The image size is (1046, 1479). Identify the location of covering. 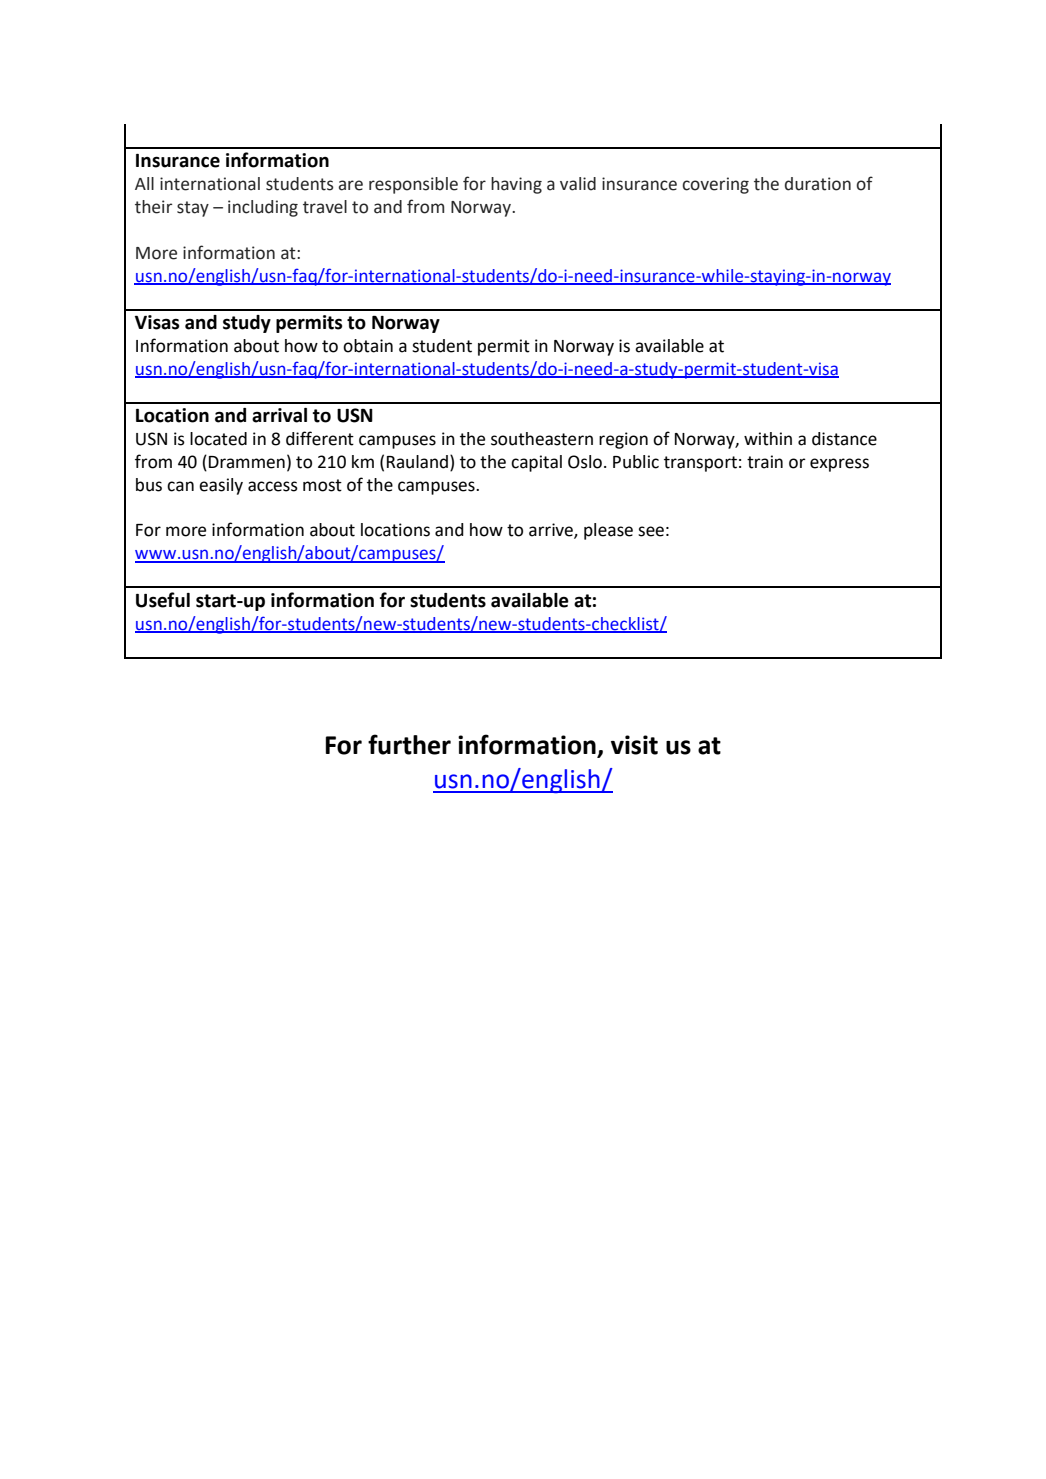
(715, 185).
